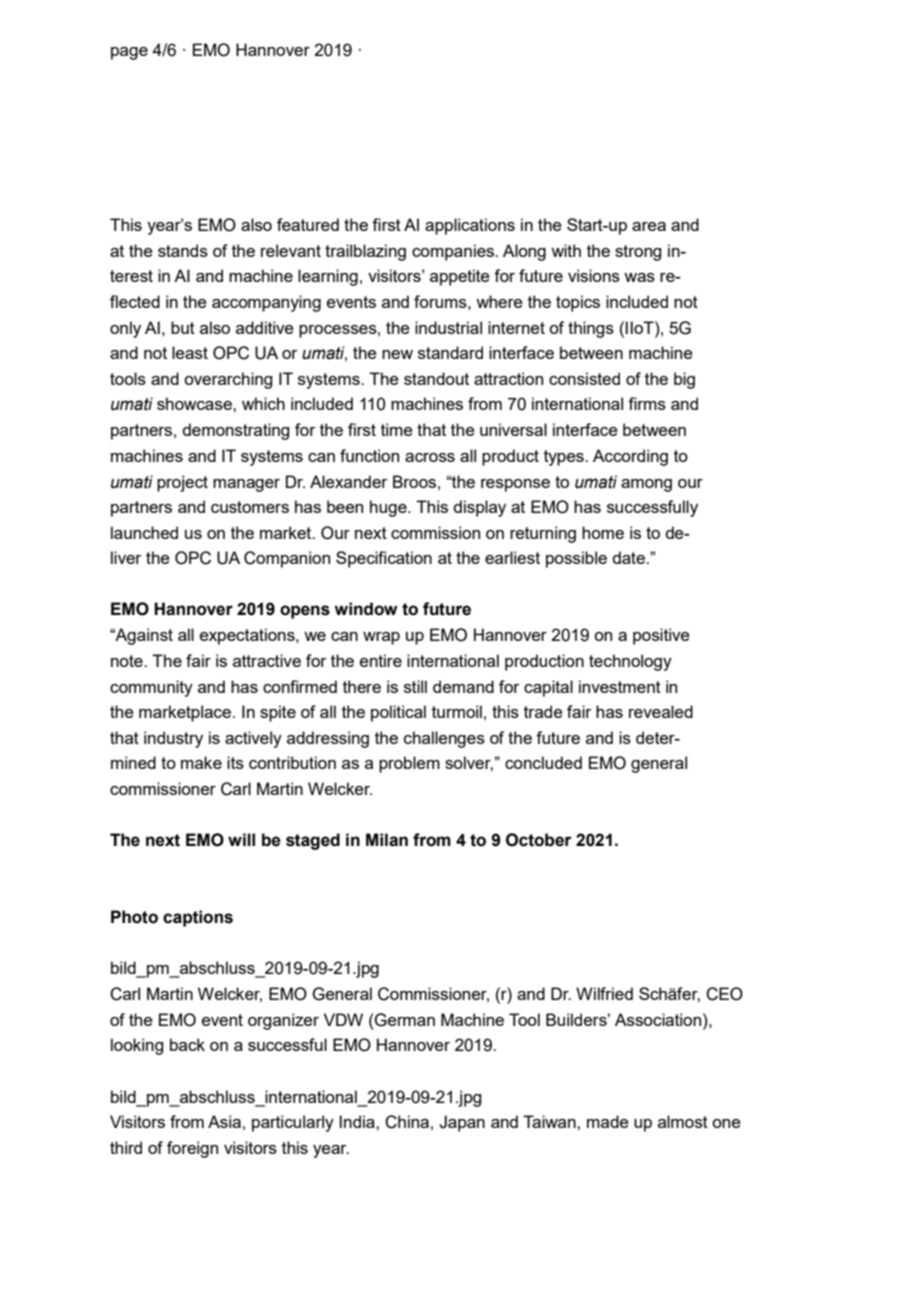 Image resolution: width=924 pixels, height=1308 pixels. What do you see at coordinates (198, 918) in the screenshot?
I see `captions` at bounding box center [198, 918].
